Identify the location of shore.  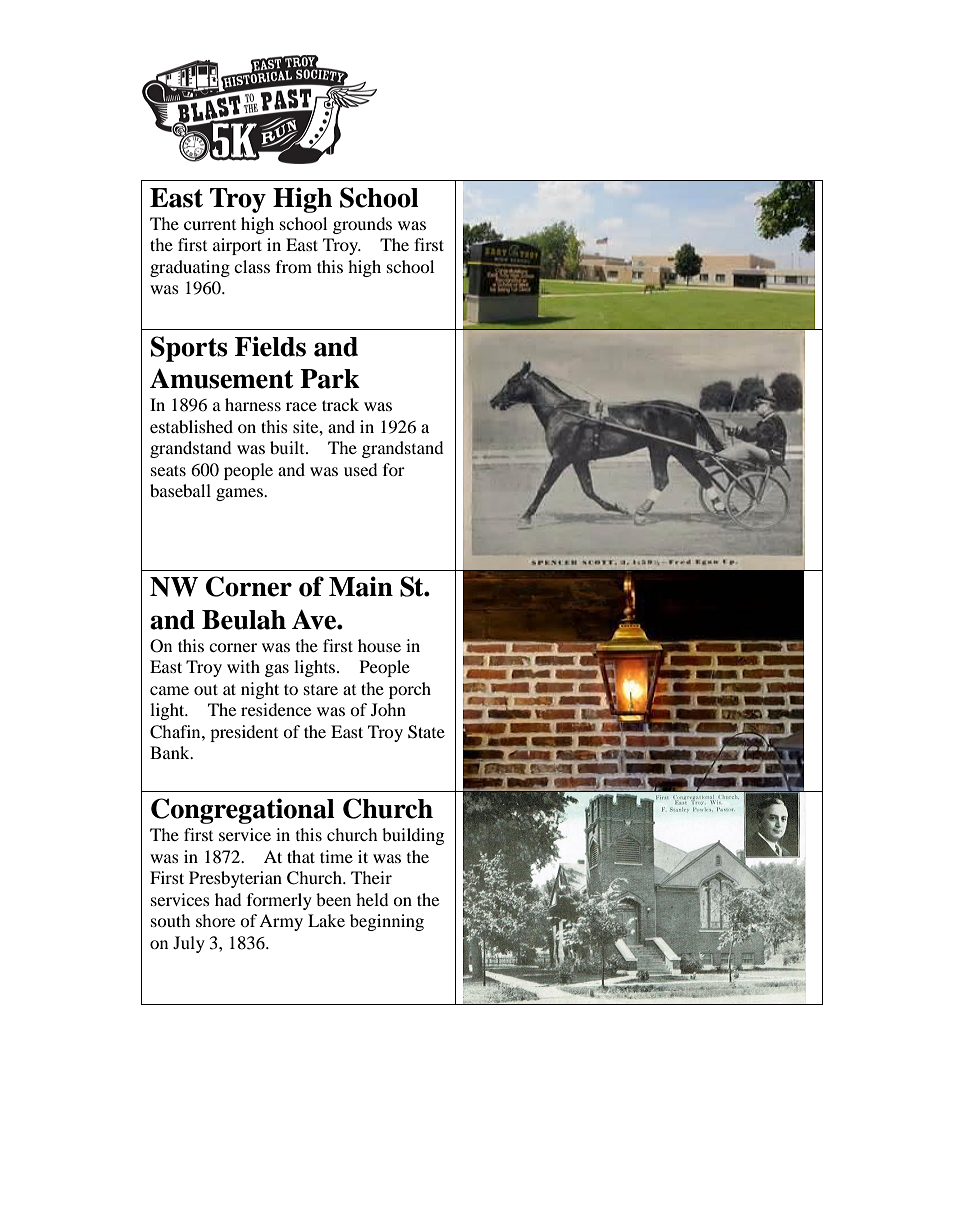
(215, 920).
